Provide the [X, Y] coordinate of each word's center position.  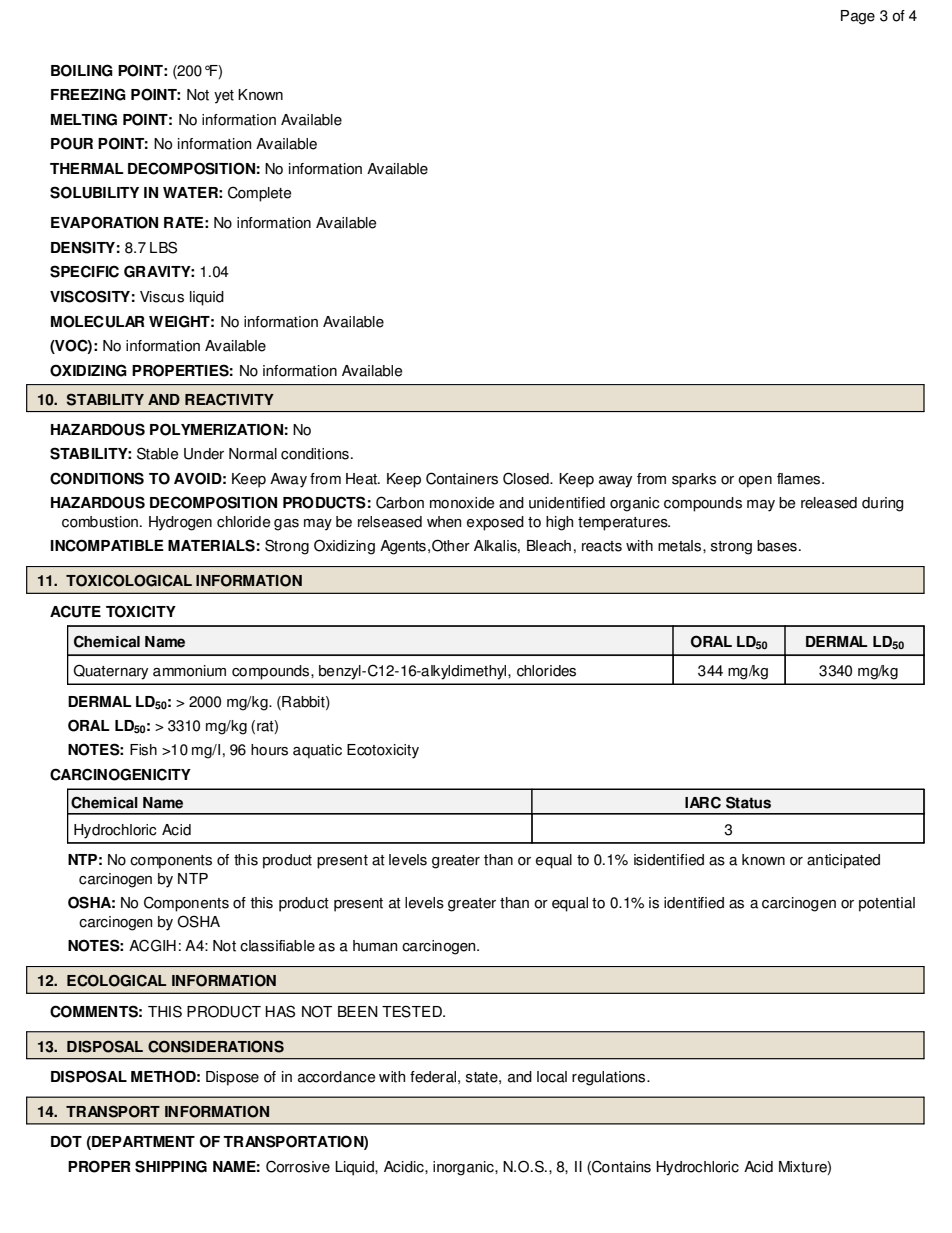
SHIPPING [171, 1166]
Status [748, 802]
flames [800, 479]
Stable [157, 453]
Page [858, 17]
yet [224, 97]
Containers [462, 478]
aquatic [317, 751]
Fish [143, 750]
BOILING [82, 70]
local [552, 1077]
